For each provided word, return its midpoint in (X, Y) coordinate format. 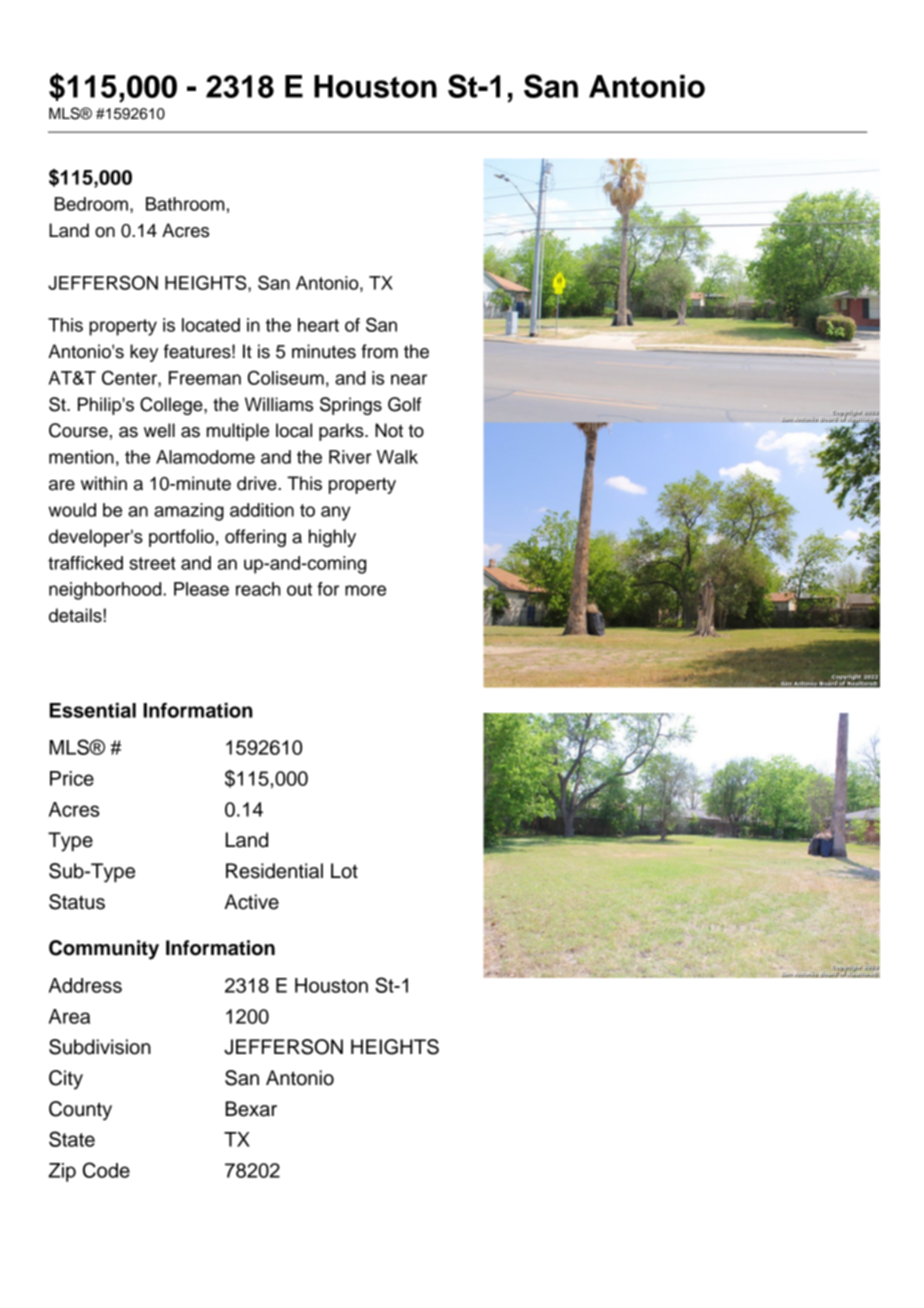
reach (258, 589)
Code (106, 1170)
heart (318, 325)
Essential (93, 710)
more (365, 590)
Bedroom (91, 204)
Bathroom (185, 204)
